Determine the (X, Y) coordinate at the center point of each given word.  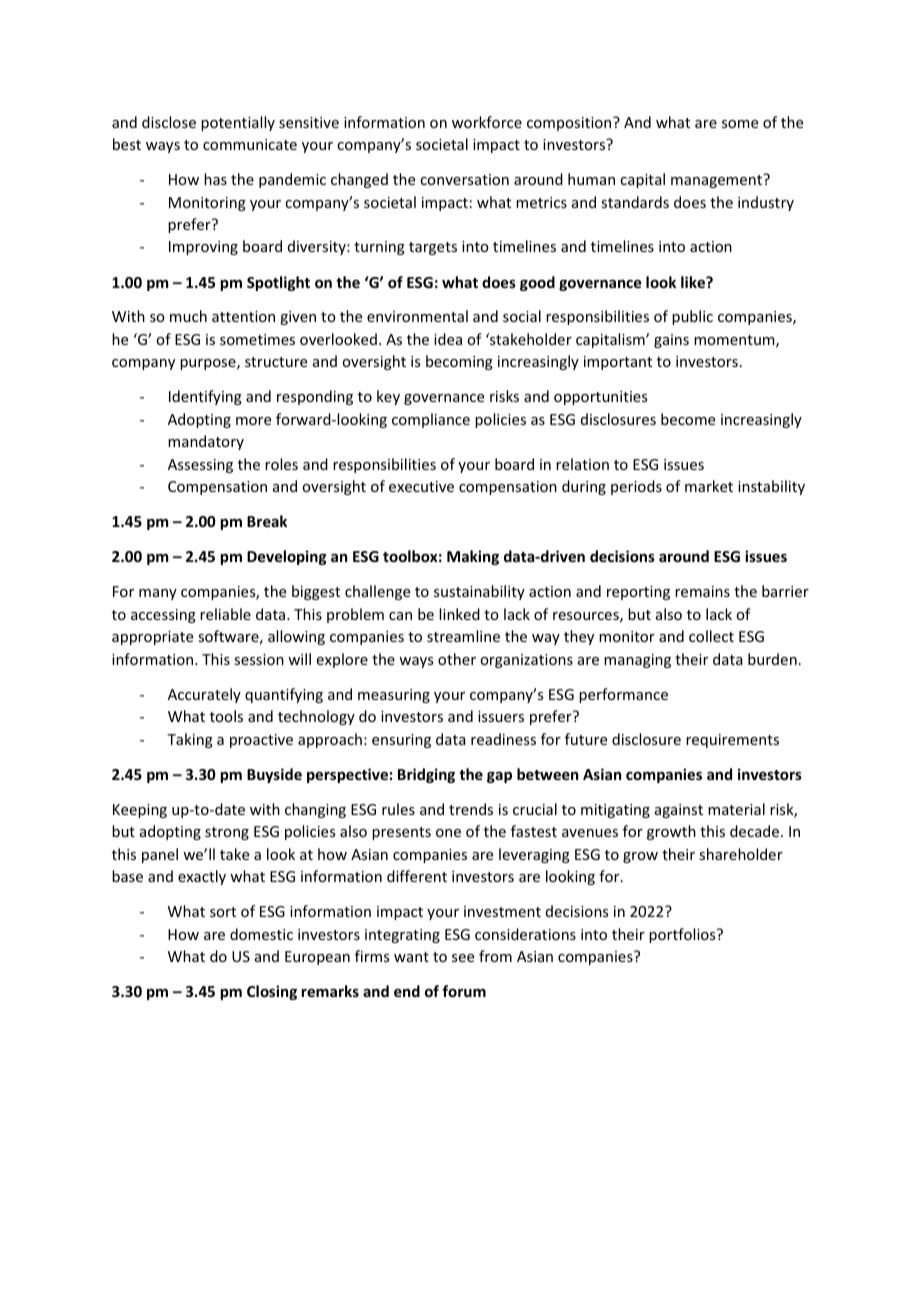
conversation (464, 179)
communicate (250, 144)
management (718, 181)
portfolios (683, 935)
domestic (261, 934)
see (463, 958)
